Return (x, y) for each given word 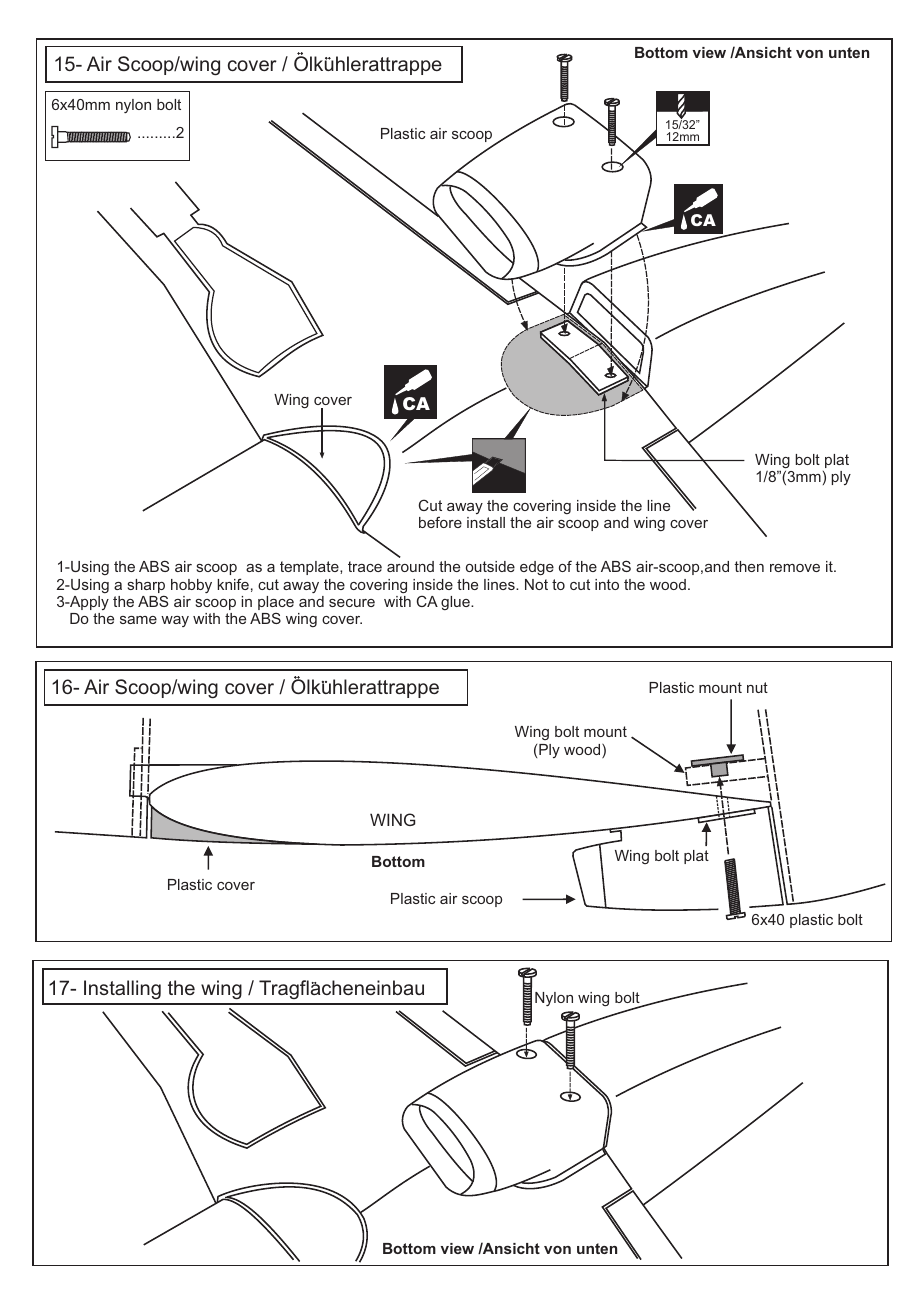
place (276, 603)
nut (757, 687)
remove (795, 568)
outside (490, 566)
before (440, 522)
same (138, 620)
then (749, 566)
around (410, 566)
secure (352, 603)
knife (233, 584)
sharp (146, 587)
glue (456, 603)
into (607, 584)
